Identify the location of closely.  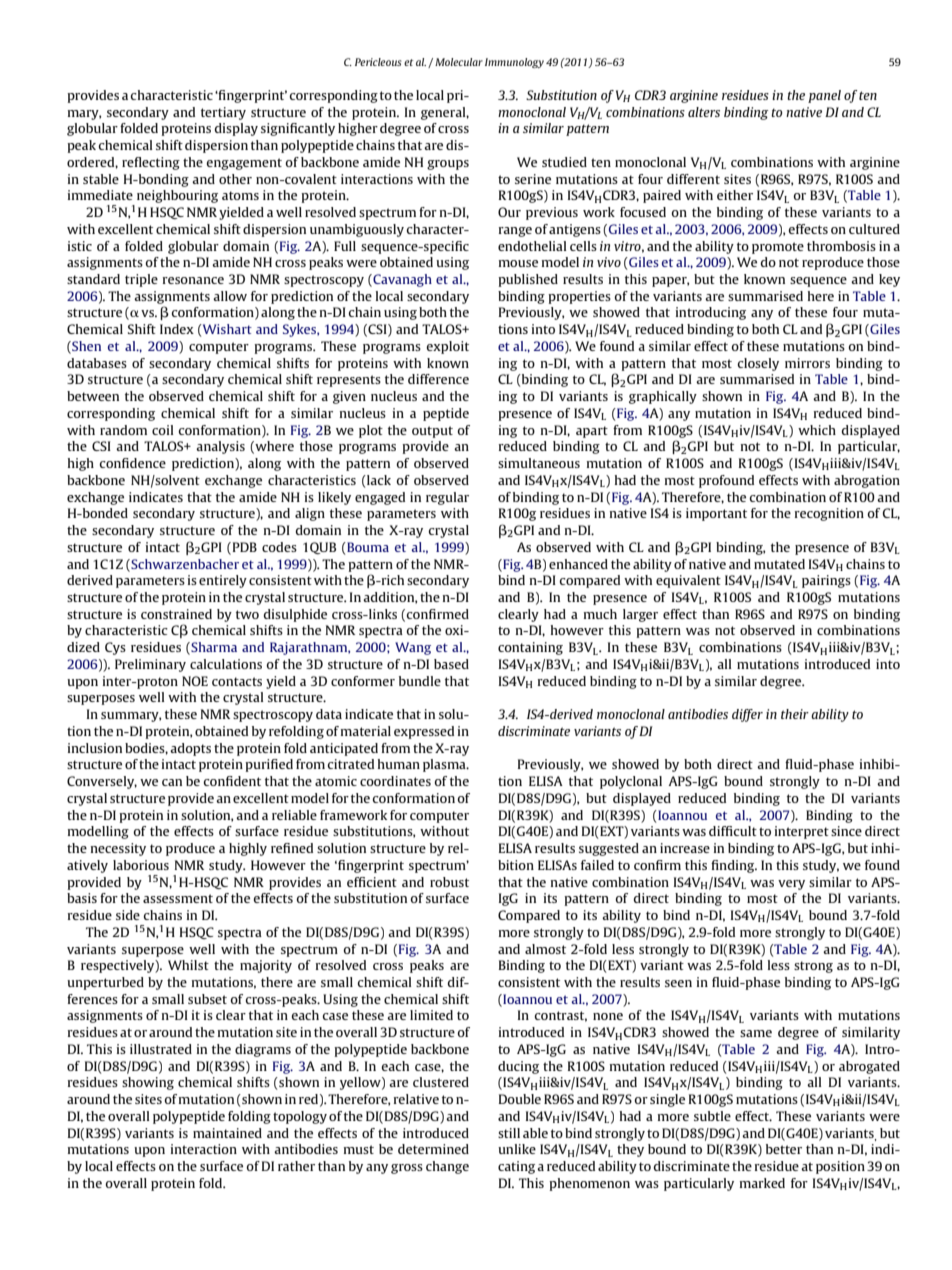
(758, 364).
